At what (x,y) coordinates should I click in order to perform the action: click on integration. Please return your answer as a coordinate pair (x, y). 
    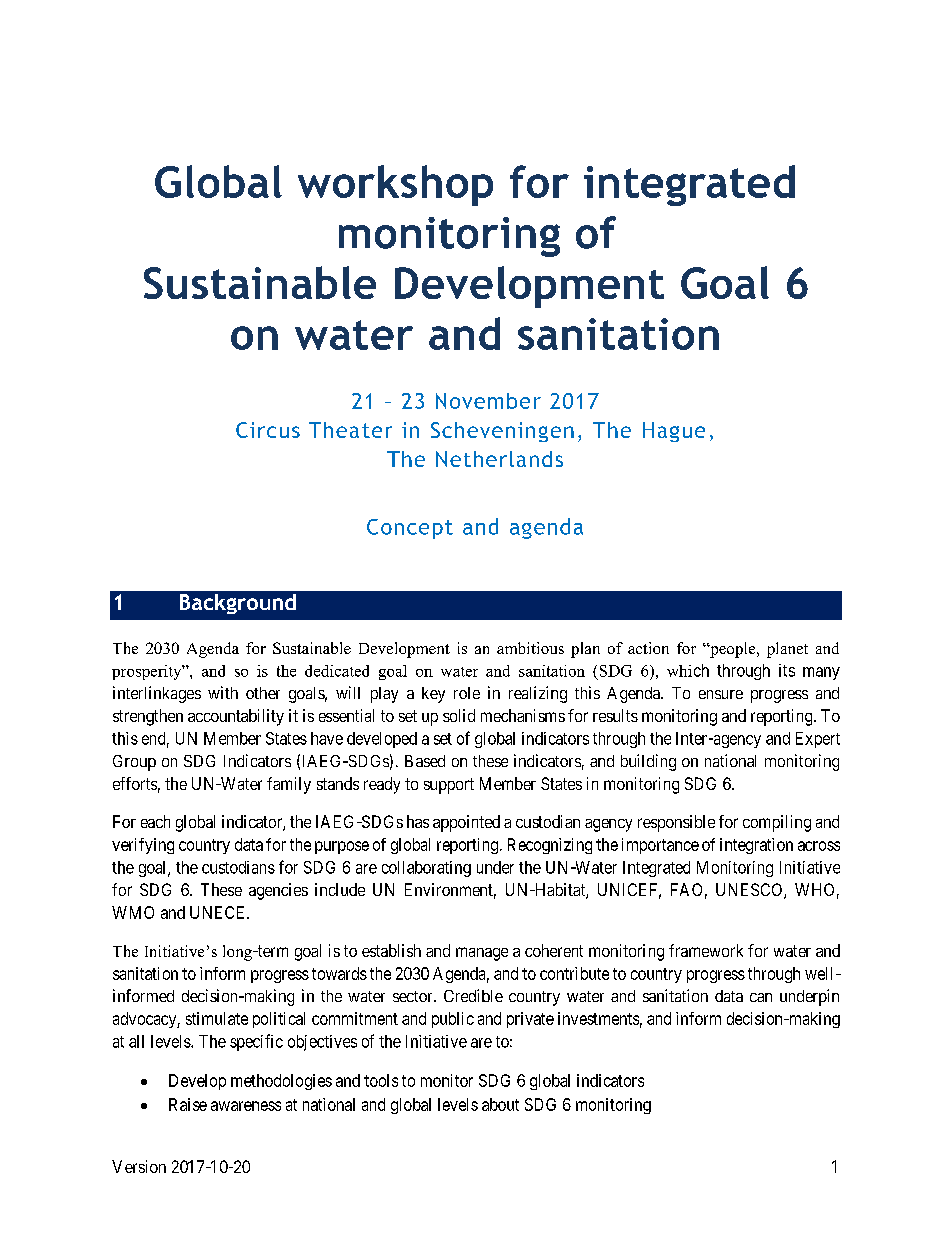
    Looking at the image, I should click on (756, 846).
